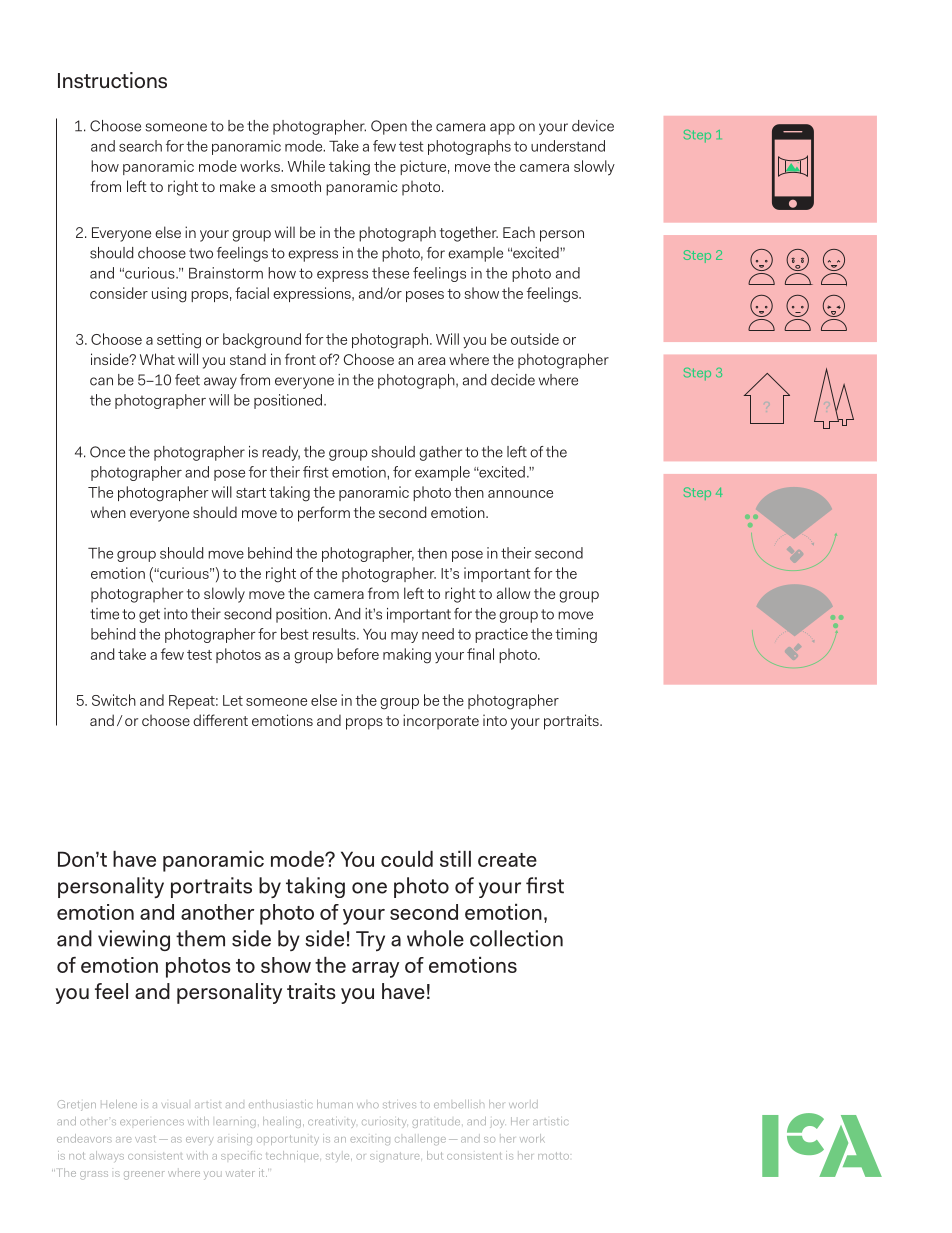 The image size is (952, 1233). I want to click on Switch, so click(114, 700).
